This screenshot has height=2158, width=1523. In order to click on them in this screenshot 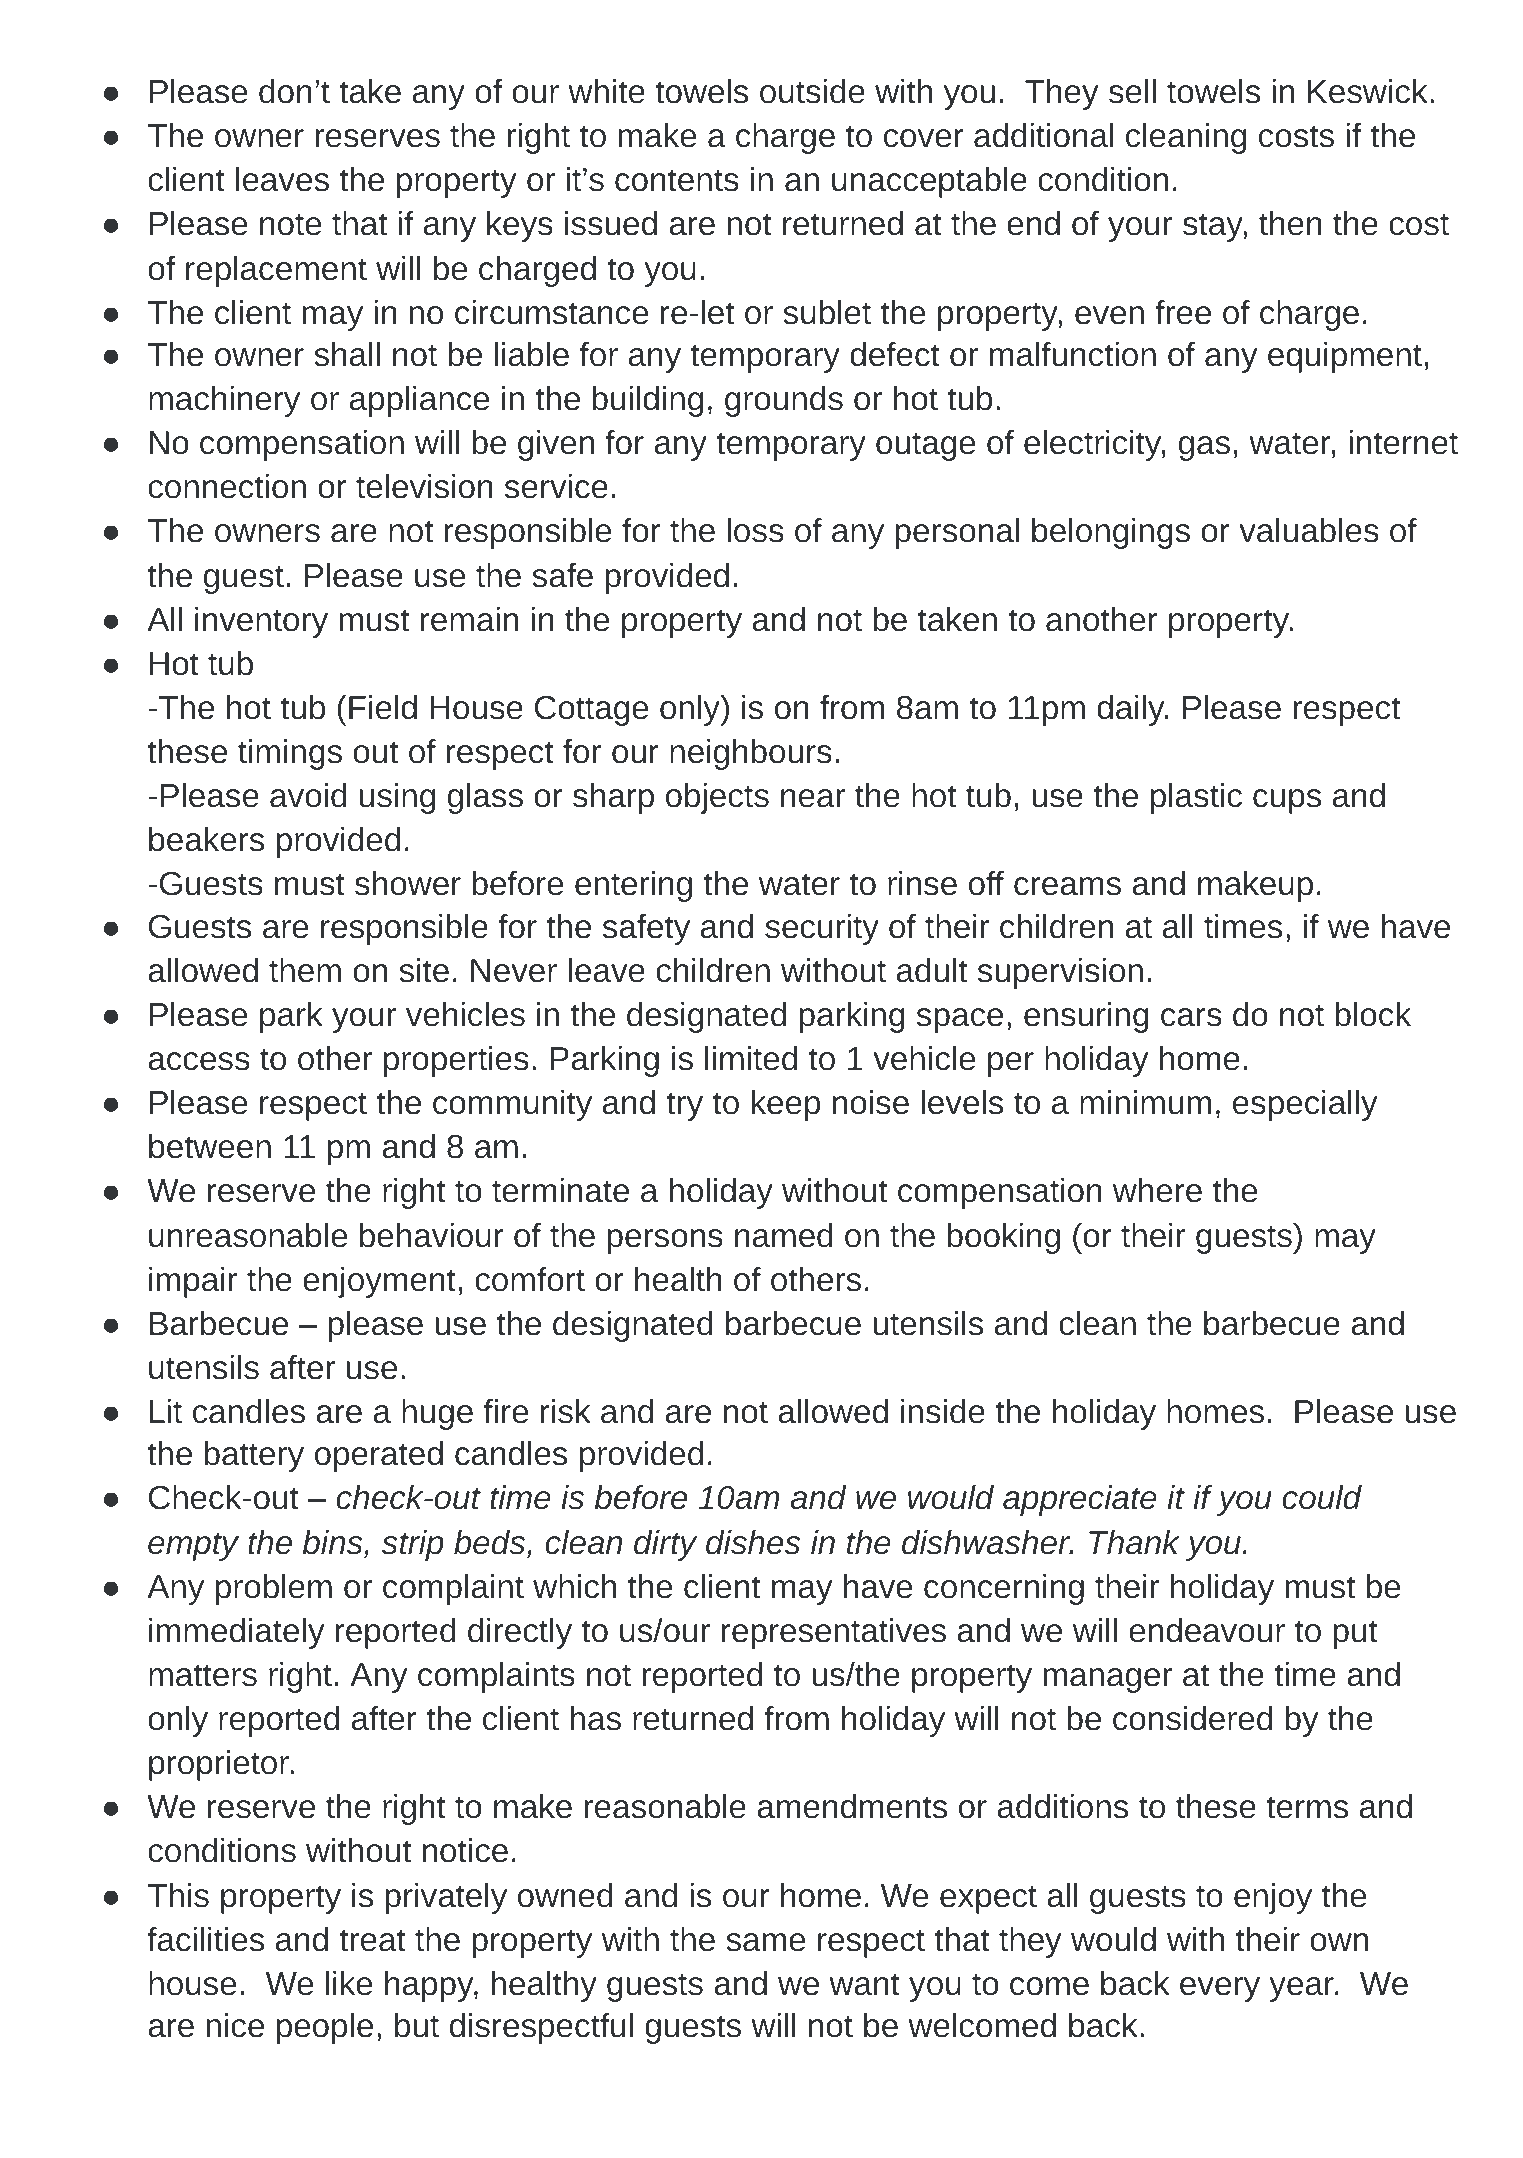, I will do `click(305, 970)`.
